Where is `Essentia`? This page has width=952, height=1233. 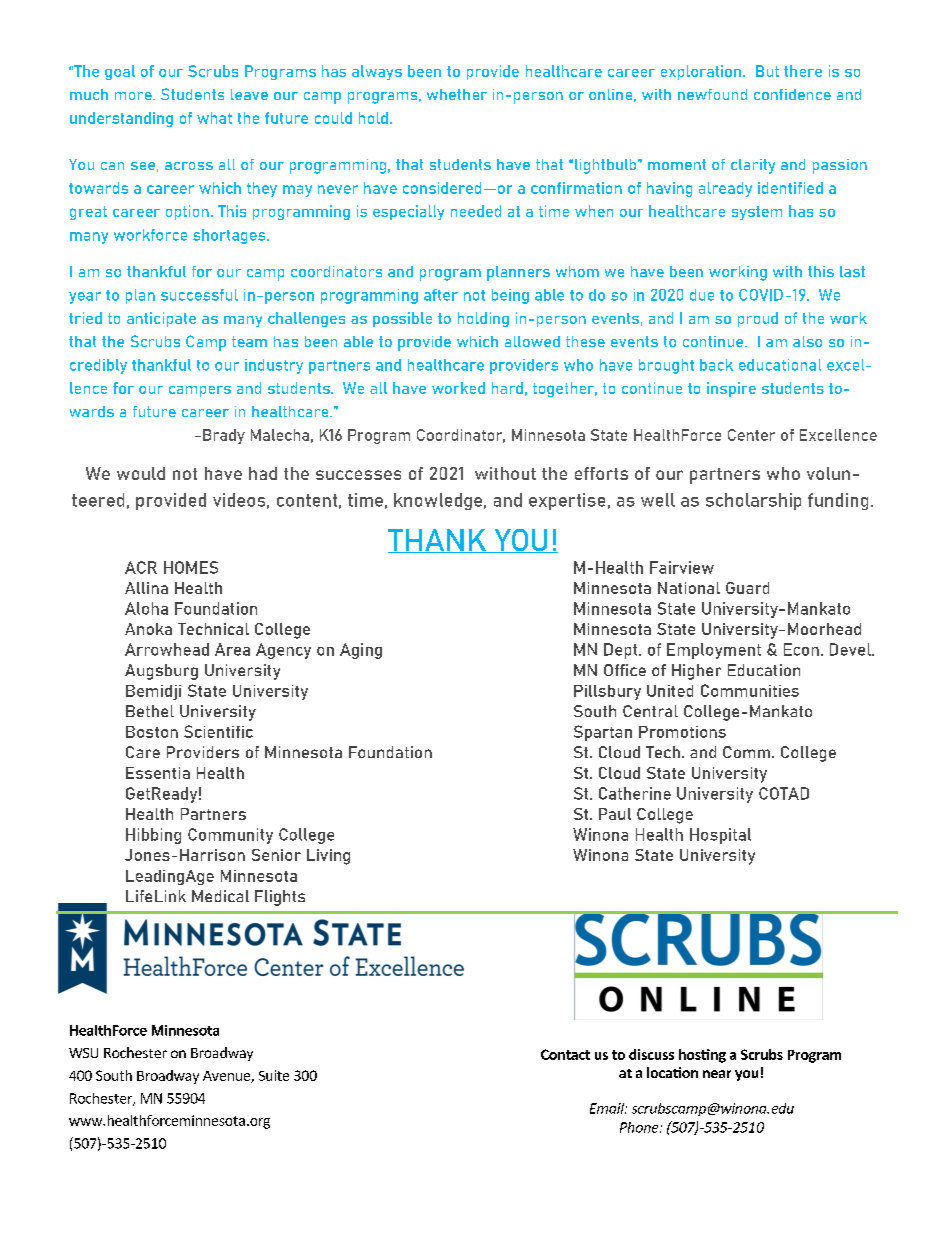
Essentia is located at coordinates (158, 773).
